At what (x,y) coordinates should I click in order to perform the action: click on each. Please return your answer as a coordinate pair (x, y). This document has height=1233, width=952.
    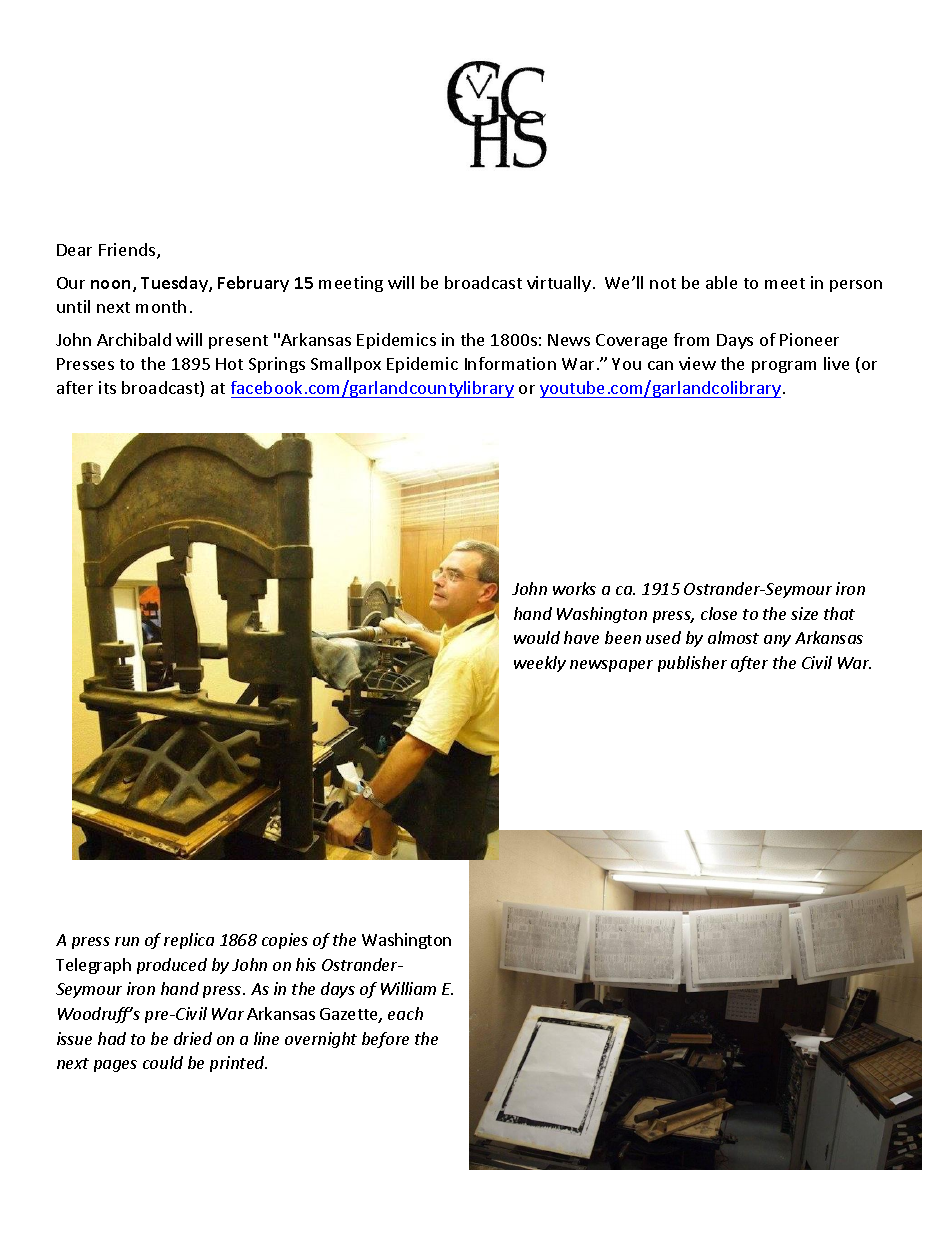
    Looking at the image, I should click on (405, 1013).
